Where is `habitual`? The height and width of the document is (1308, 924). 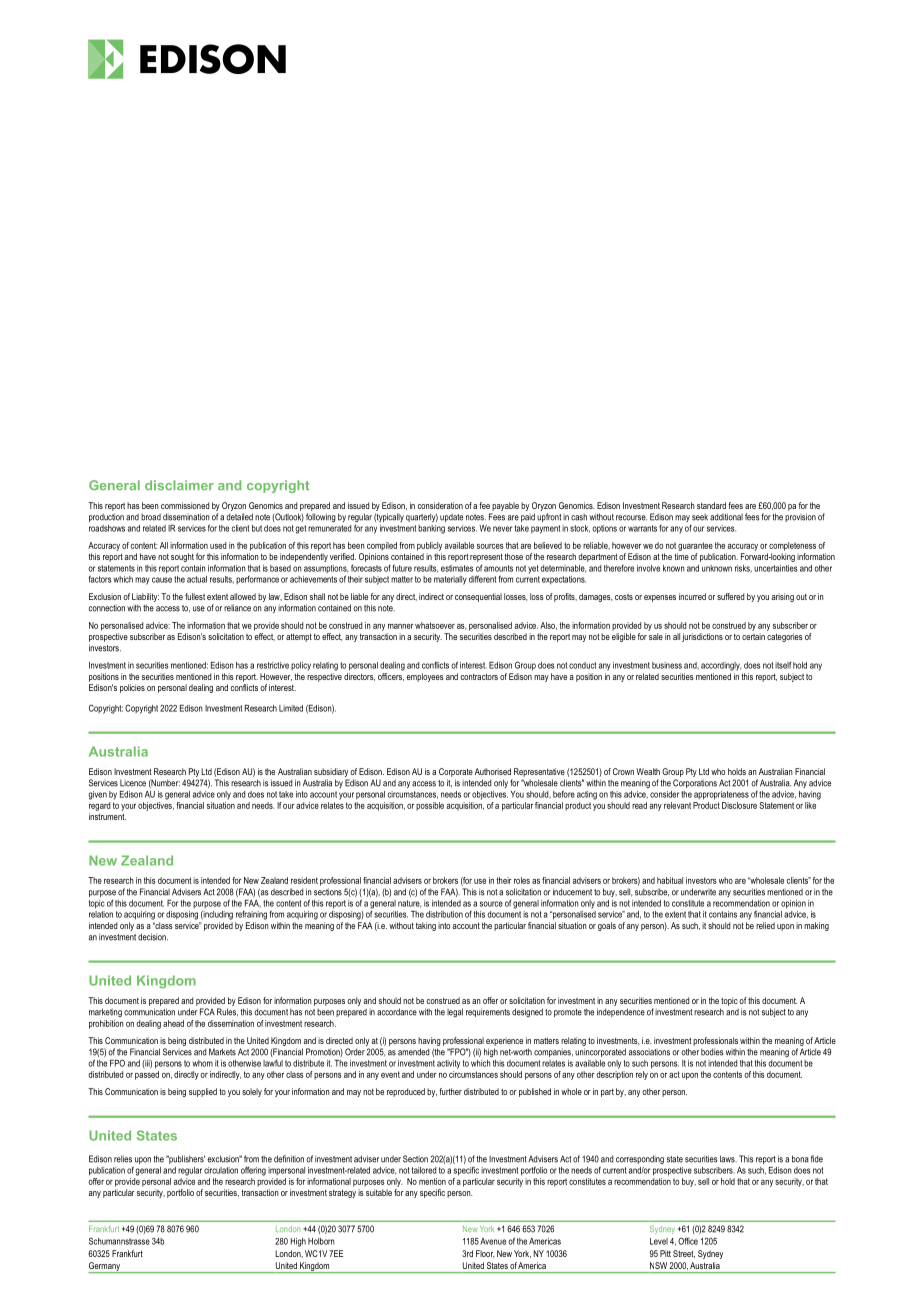
habitual is located at coordinates (670, 880).
